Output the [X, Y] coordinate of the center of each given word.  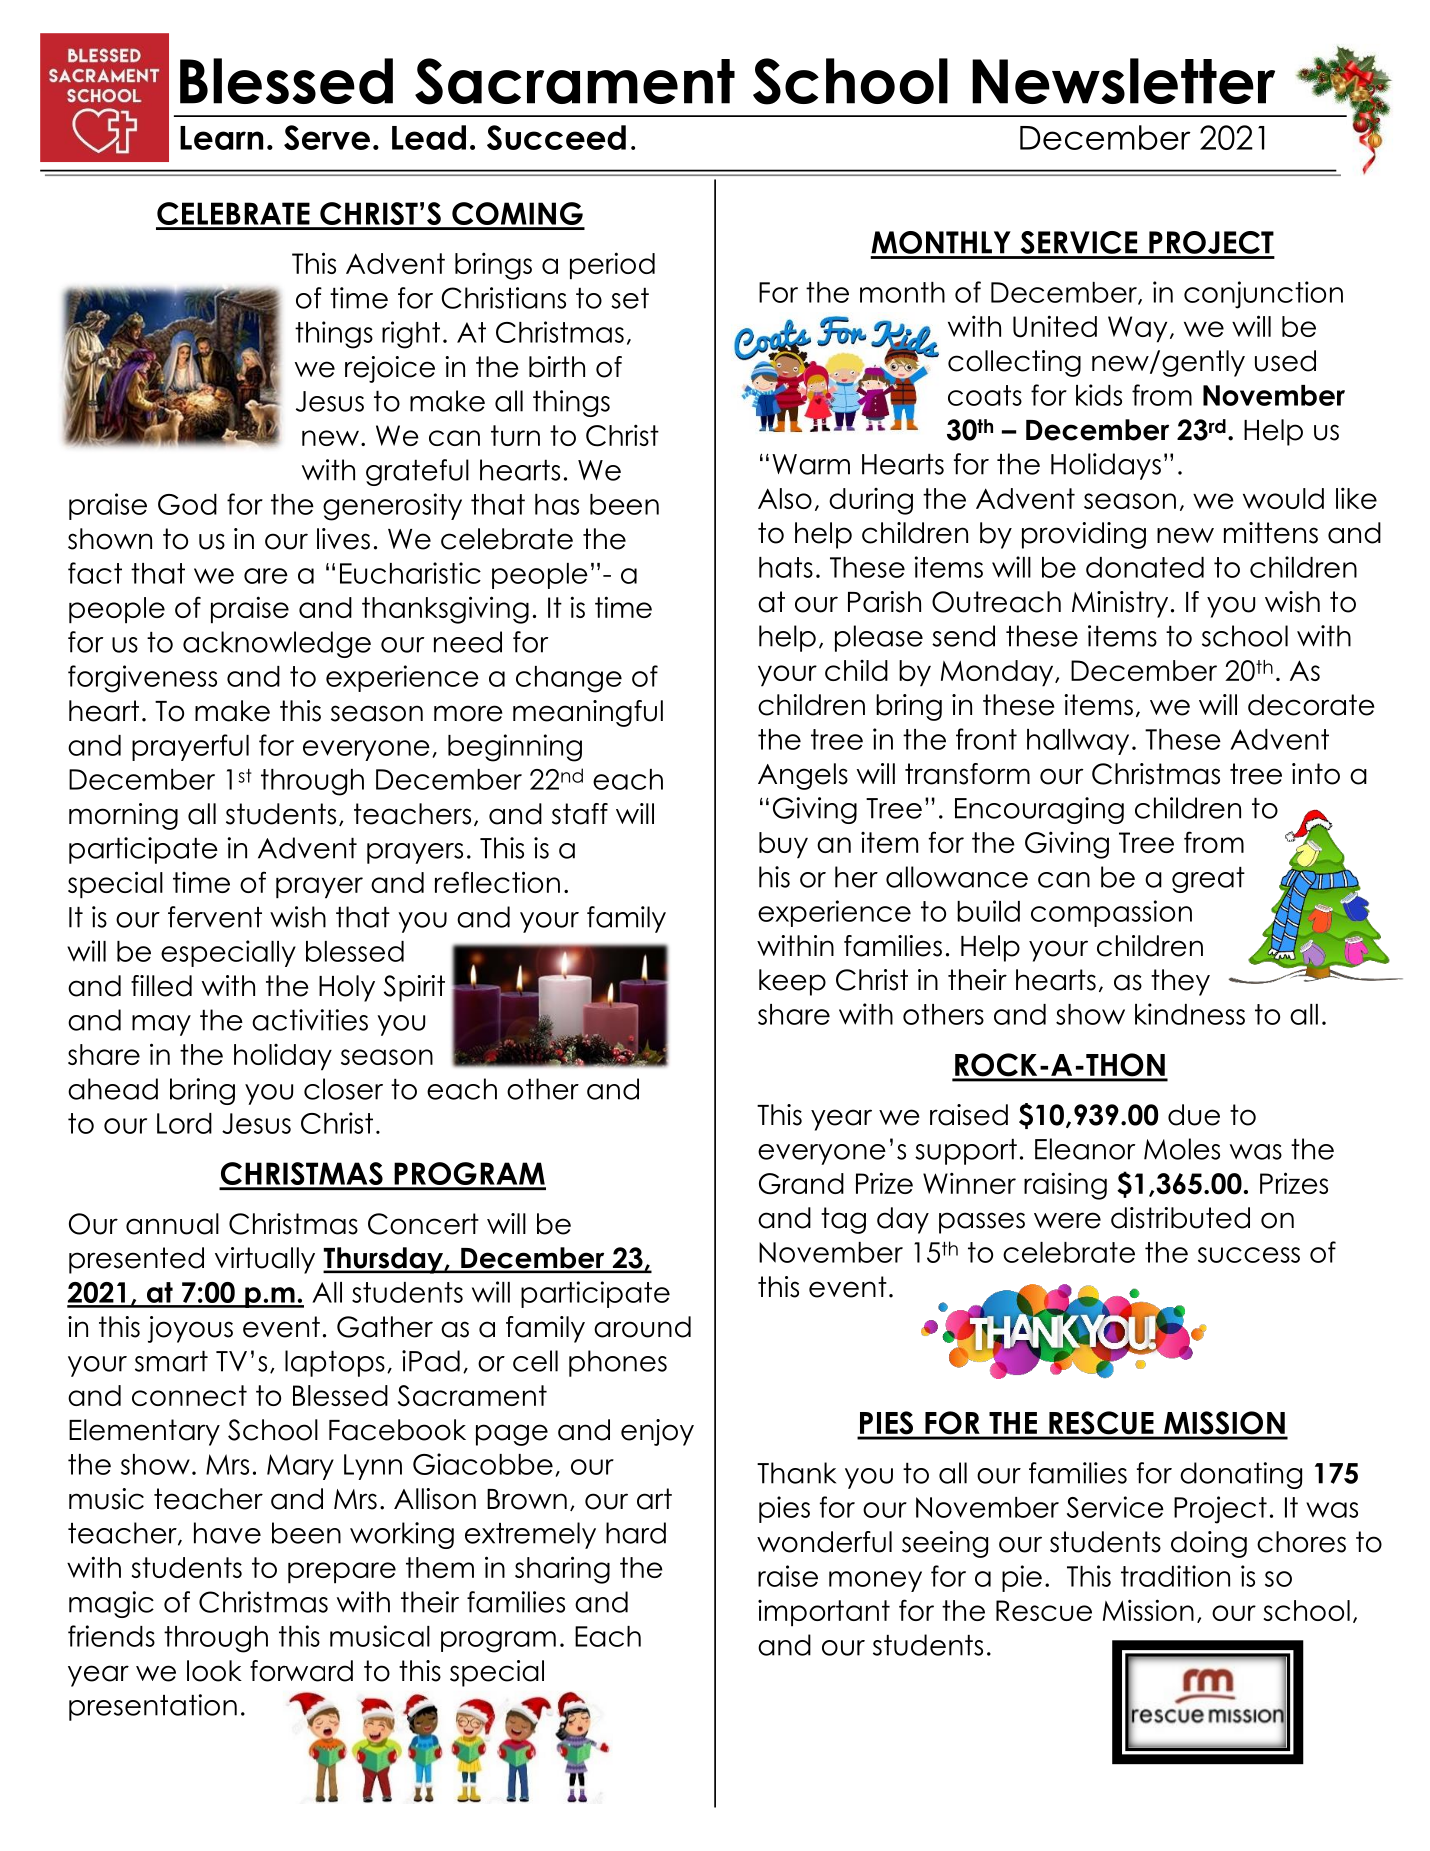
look [214, 1671]
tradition [1175, 1576]
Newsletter [1123, 81]
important [824, 1613]
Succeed [556, 137]
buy [783, 845]
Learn [221, 138]
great [1208, 880]
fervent [215, 917]
